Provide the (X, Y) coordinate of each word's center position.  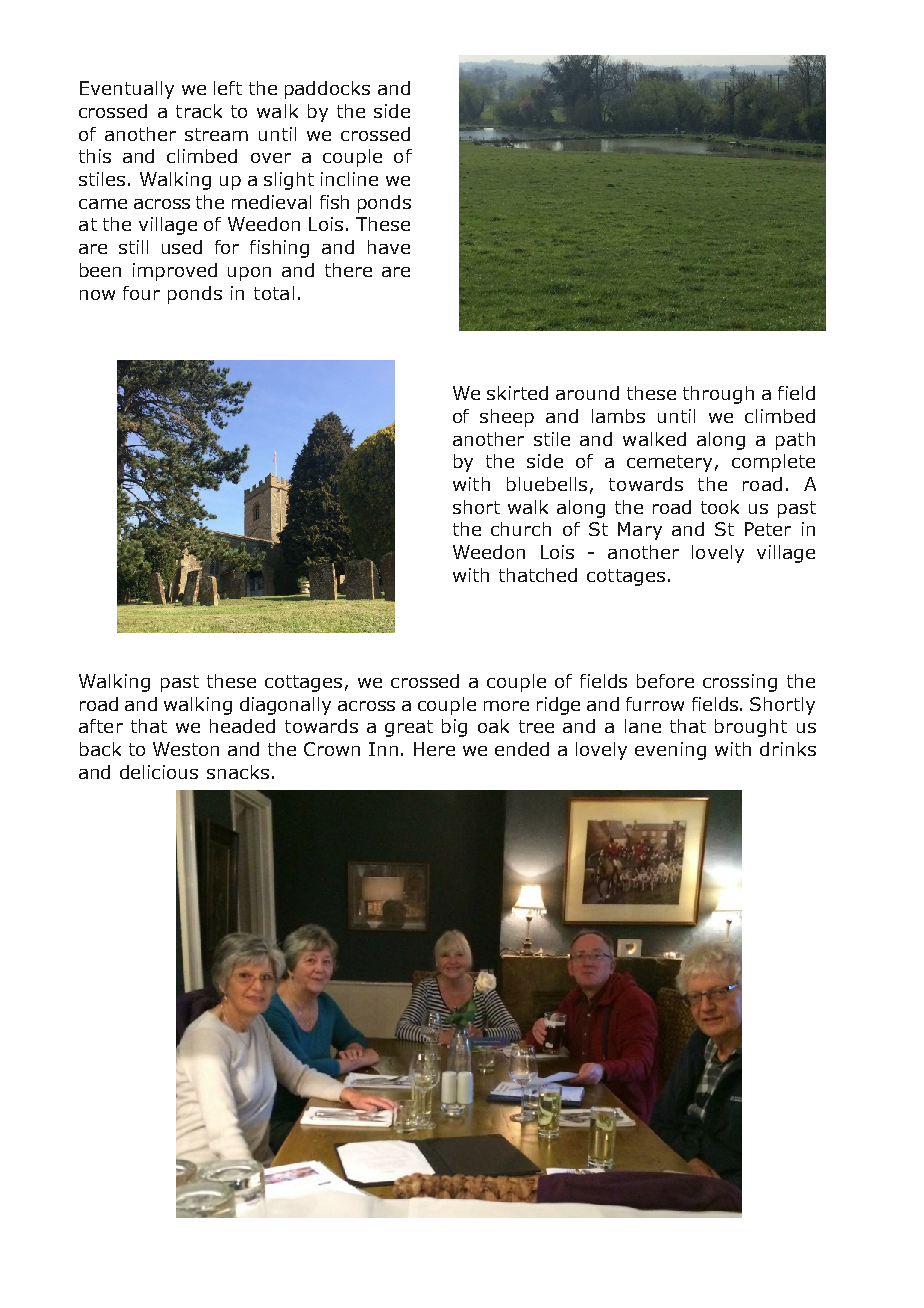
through (718, 395)
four (141, 293)
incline (349, 179)
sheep (507, 418)
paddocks (327, 90)
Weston (186, 749)
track (199, 111)
